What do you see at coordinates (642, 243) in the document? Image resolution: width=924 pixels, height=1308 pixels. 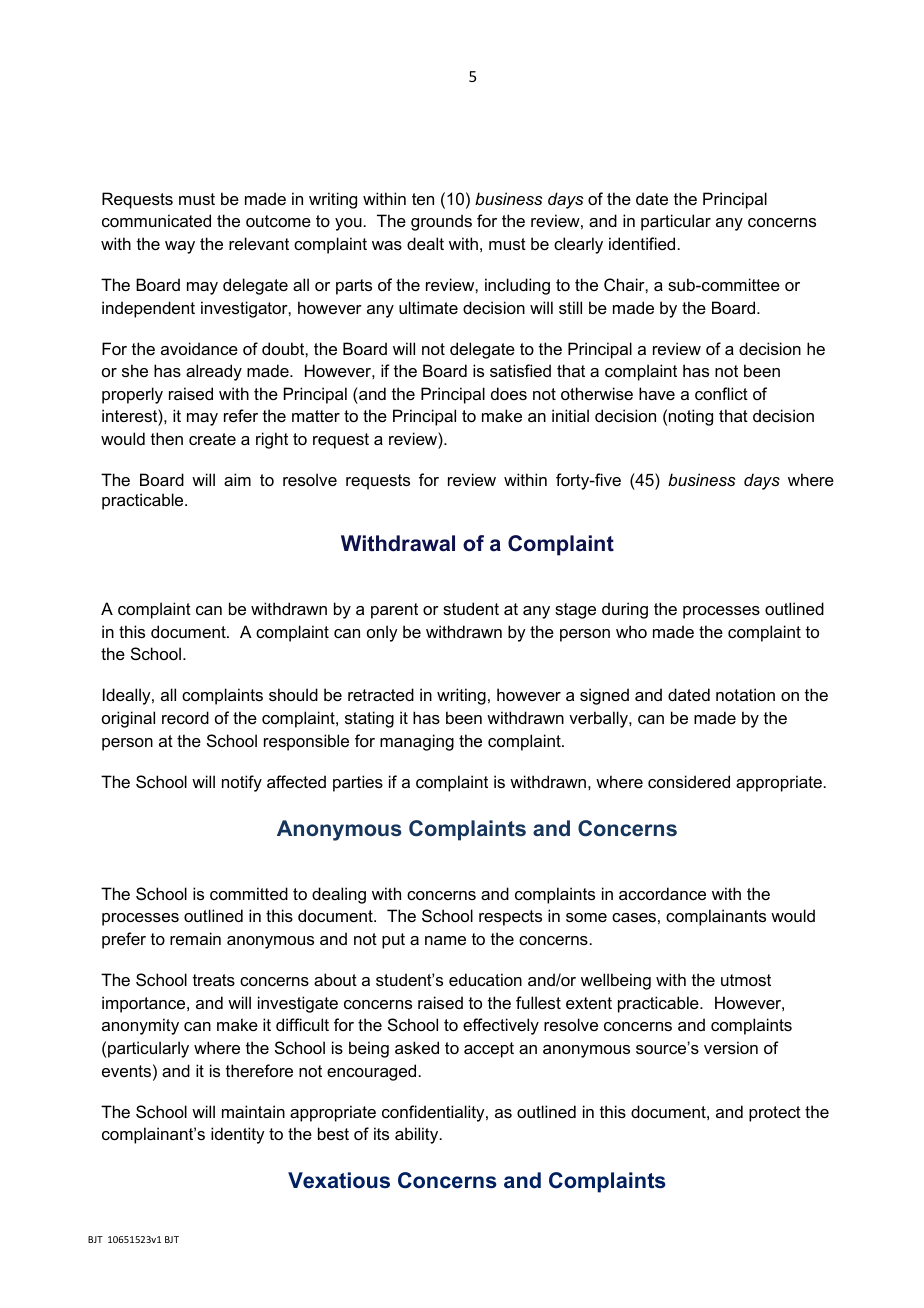 I see `identified` at bounding box center [642, 243].
